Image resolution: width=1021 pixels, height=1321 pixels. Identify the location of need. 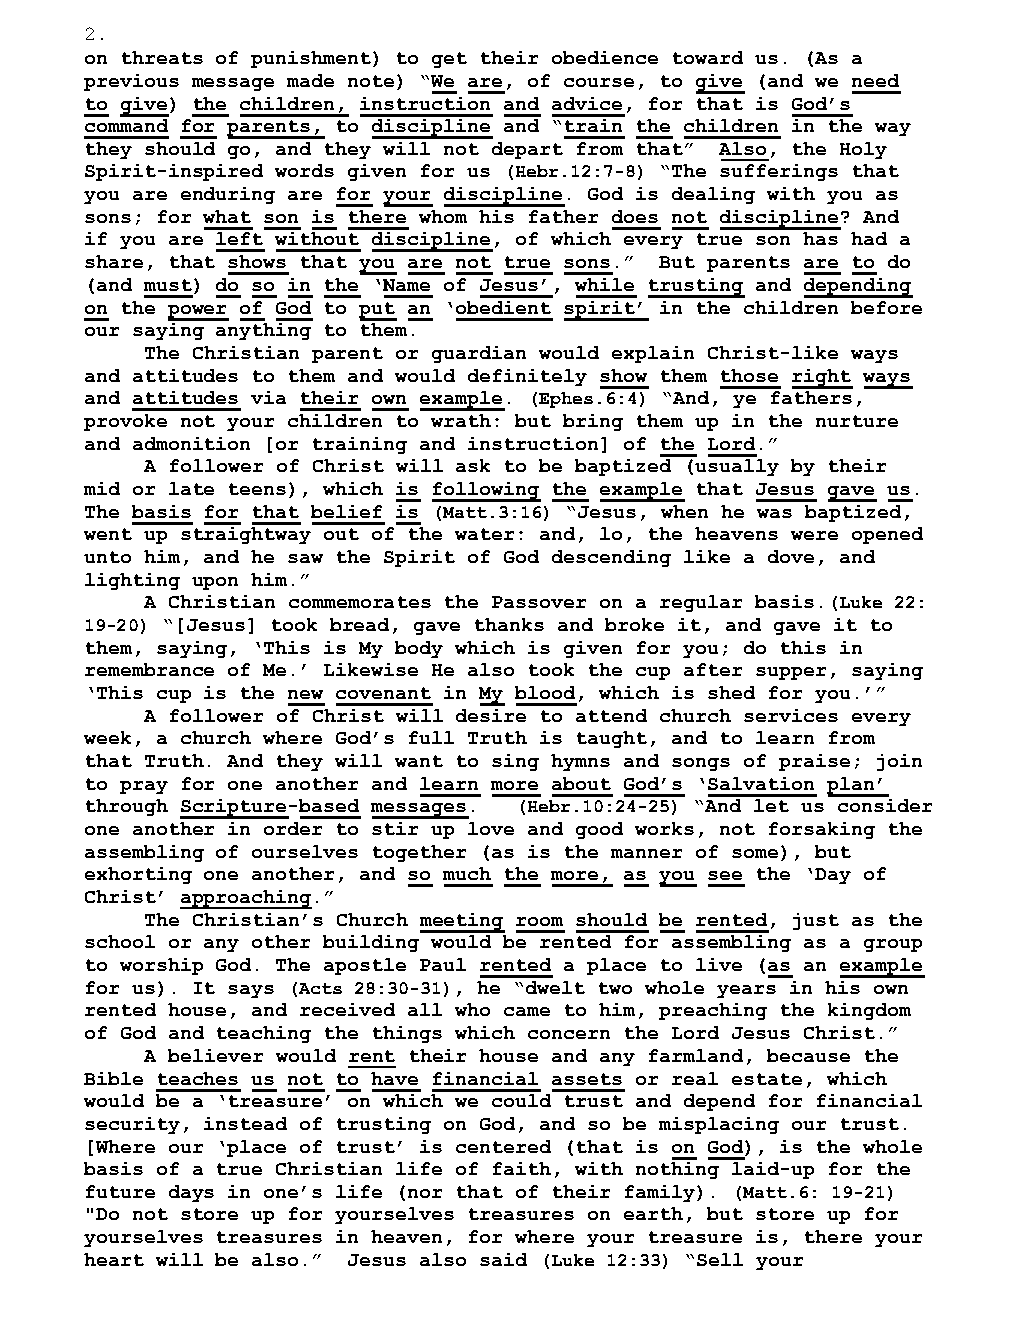
(875, 80).
